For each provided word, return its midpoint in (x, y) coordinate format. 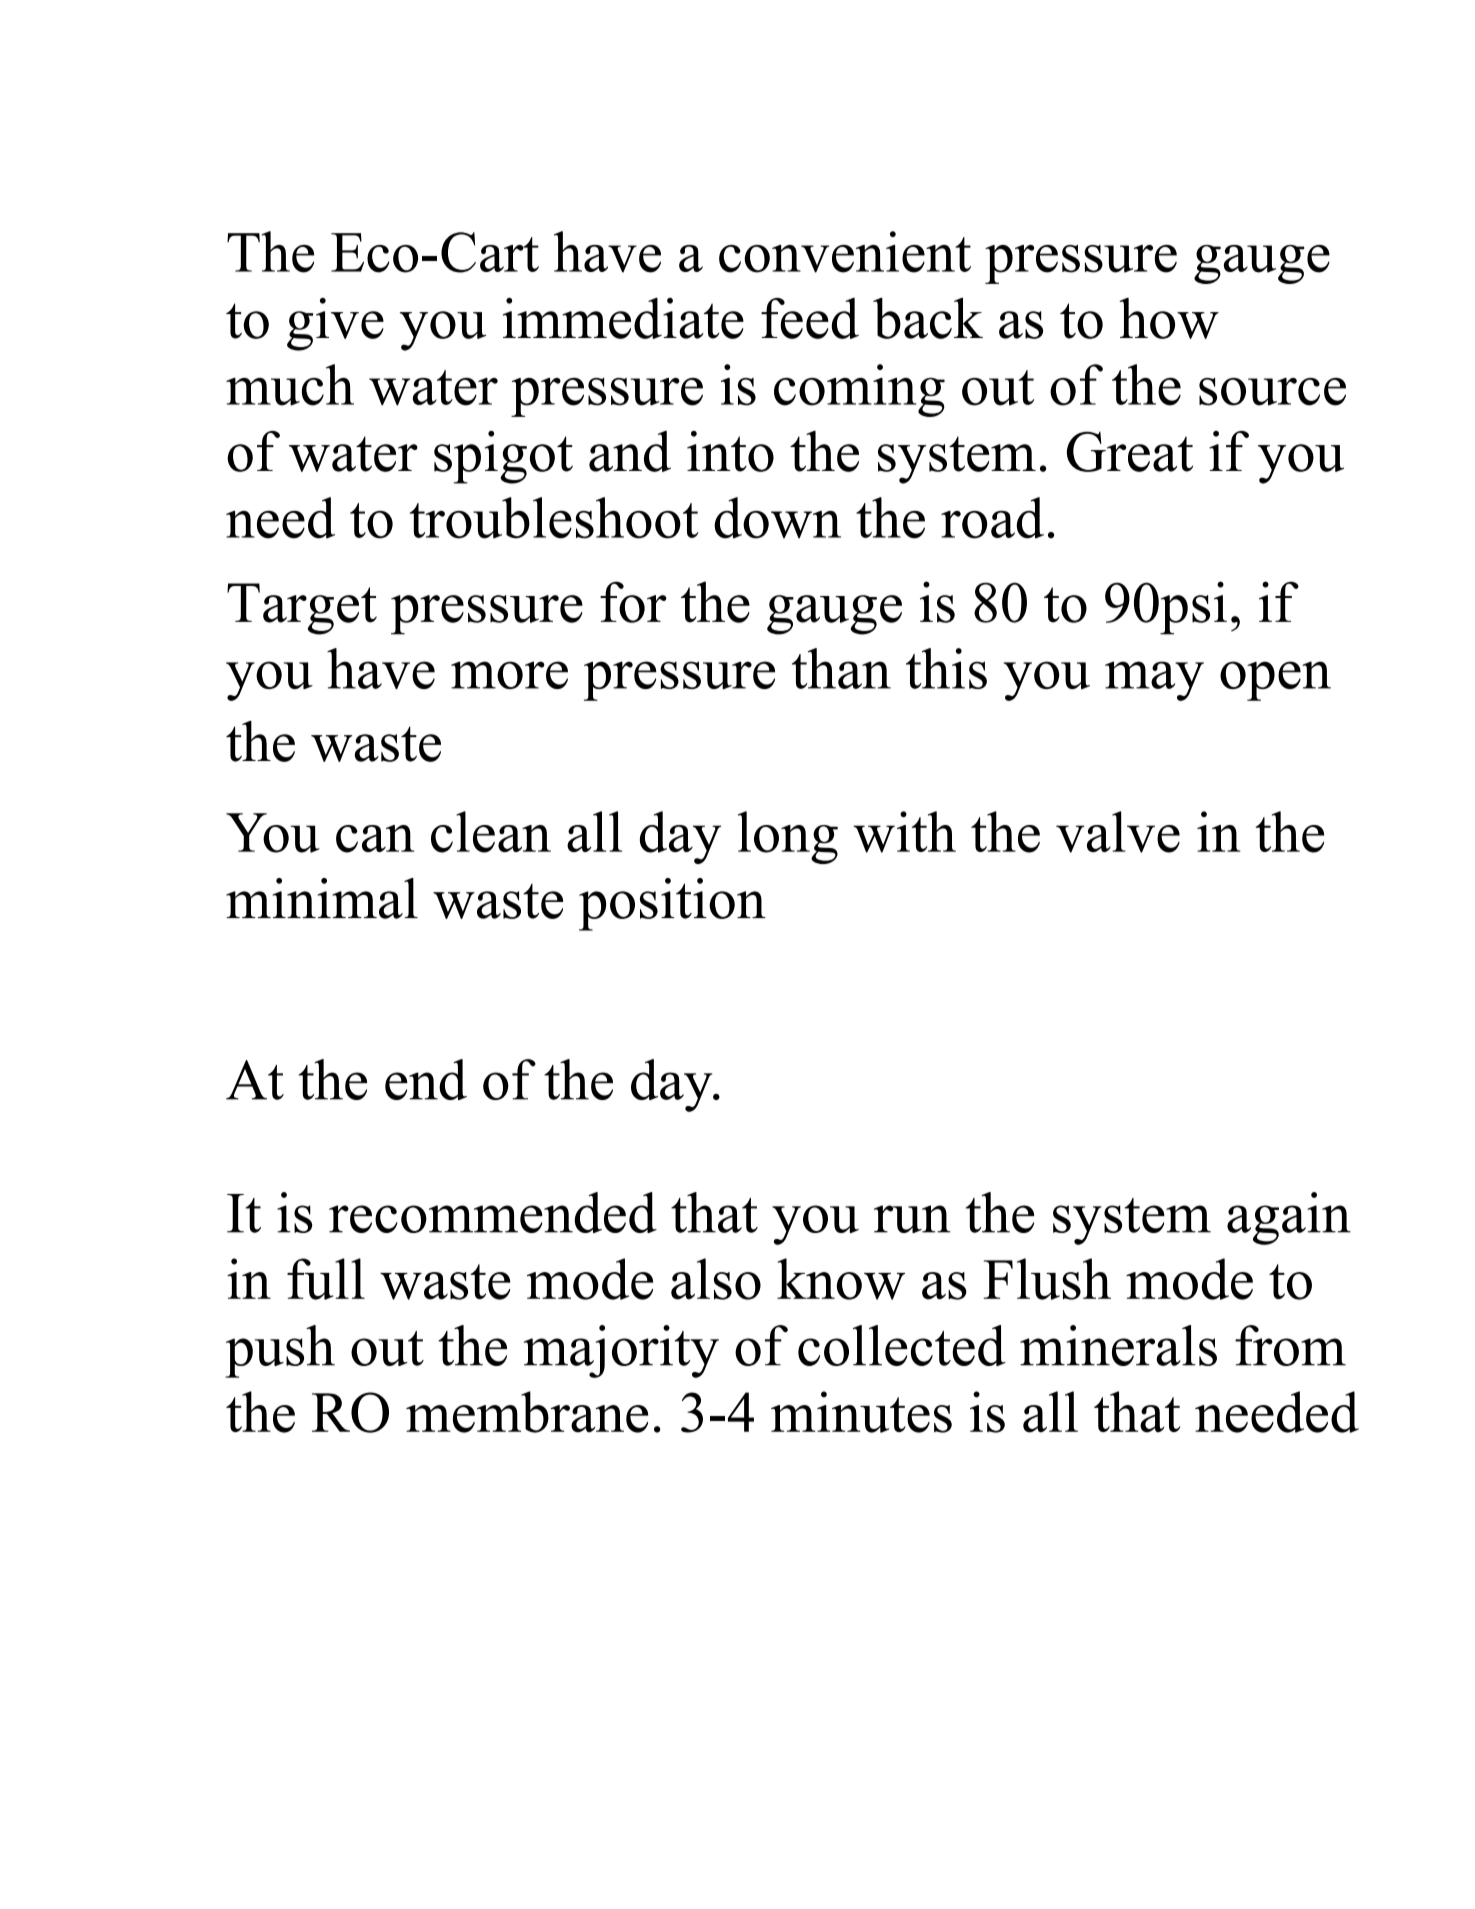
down (777, 518)
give (335, 324)
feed (810, 318)
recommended (493, 1212)
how (1169, 318)
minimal (322, 898)
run (912, 1219)
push (280, 1351)
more (509, 675)
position (672, 904)
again (1289, 1218)
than (841, 668)
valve (1118, 832)
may (1154, 681)
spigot (503, 457)
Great (1130, 451)
